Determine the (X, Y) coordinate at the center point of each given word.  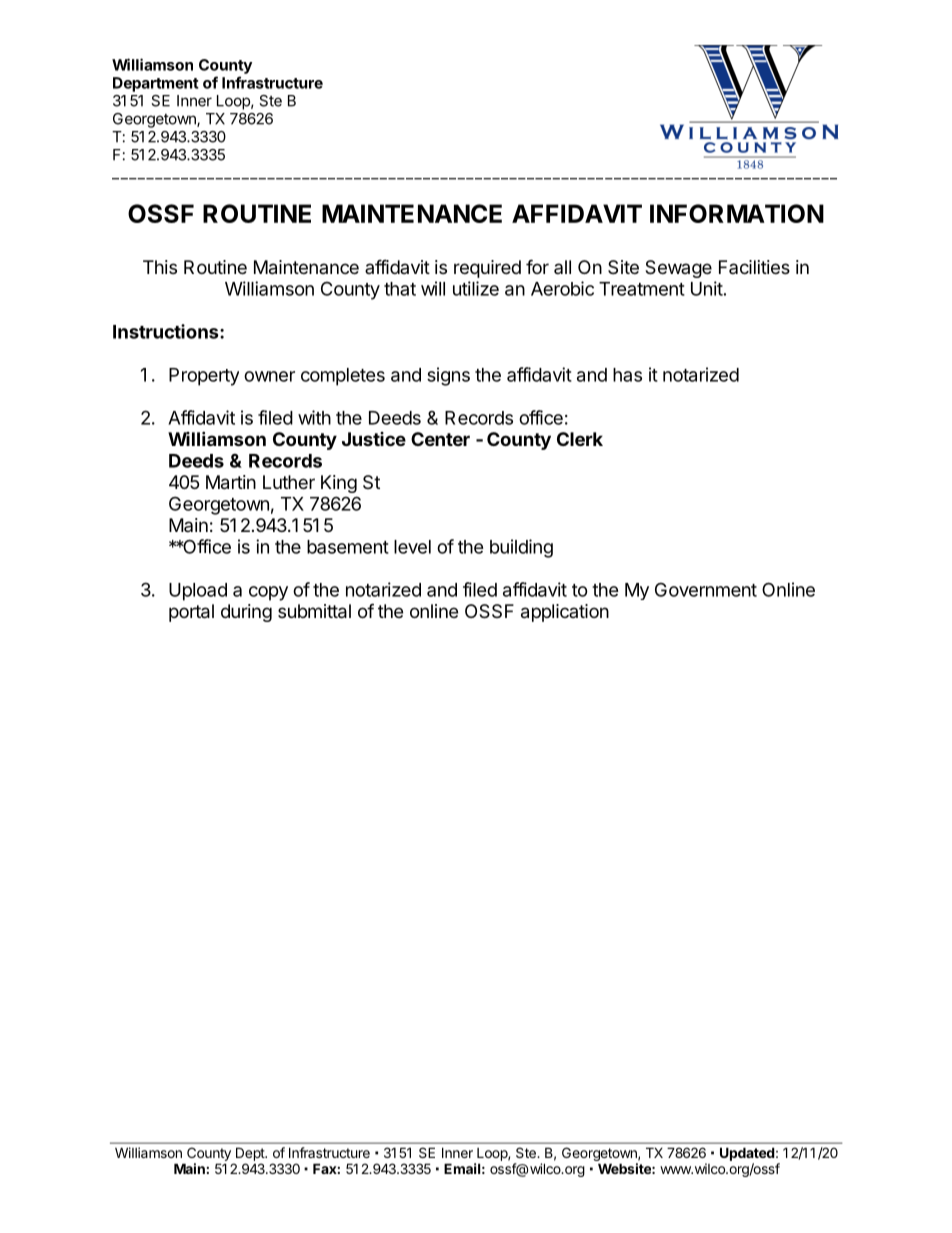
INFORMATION (737, 213)
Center (440, 439)
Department (156, 84)
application (565, 613)
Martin (231, 482)
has (627, 375)
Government (706, 589)
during (246, 613)
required (487, 269)
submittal (314, 611)
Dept (251, 1154)
